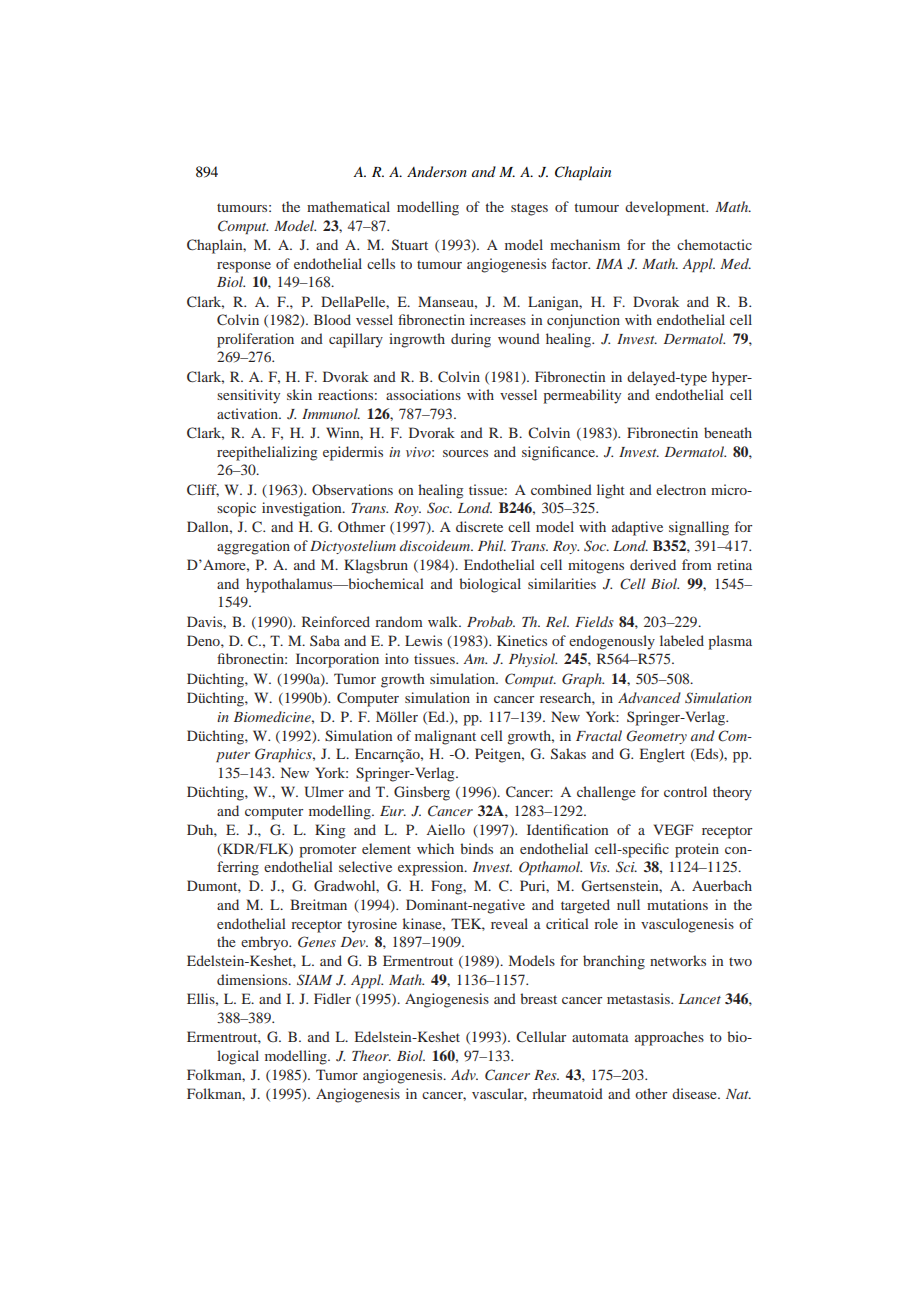 The image size is (924, 1308). I want to click on response, so click(244, 267).
